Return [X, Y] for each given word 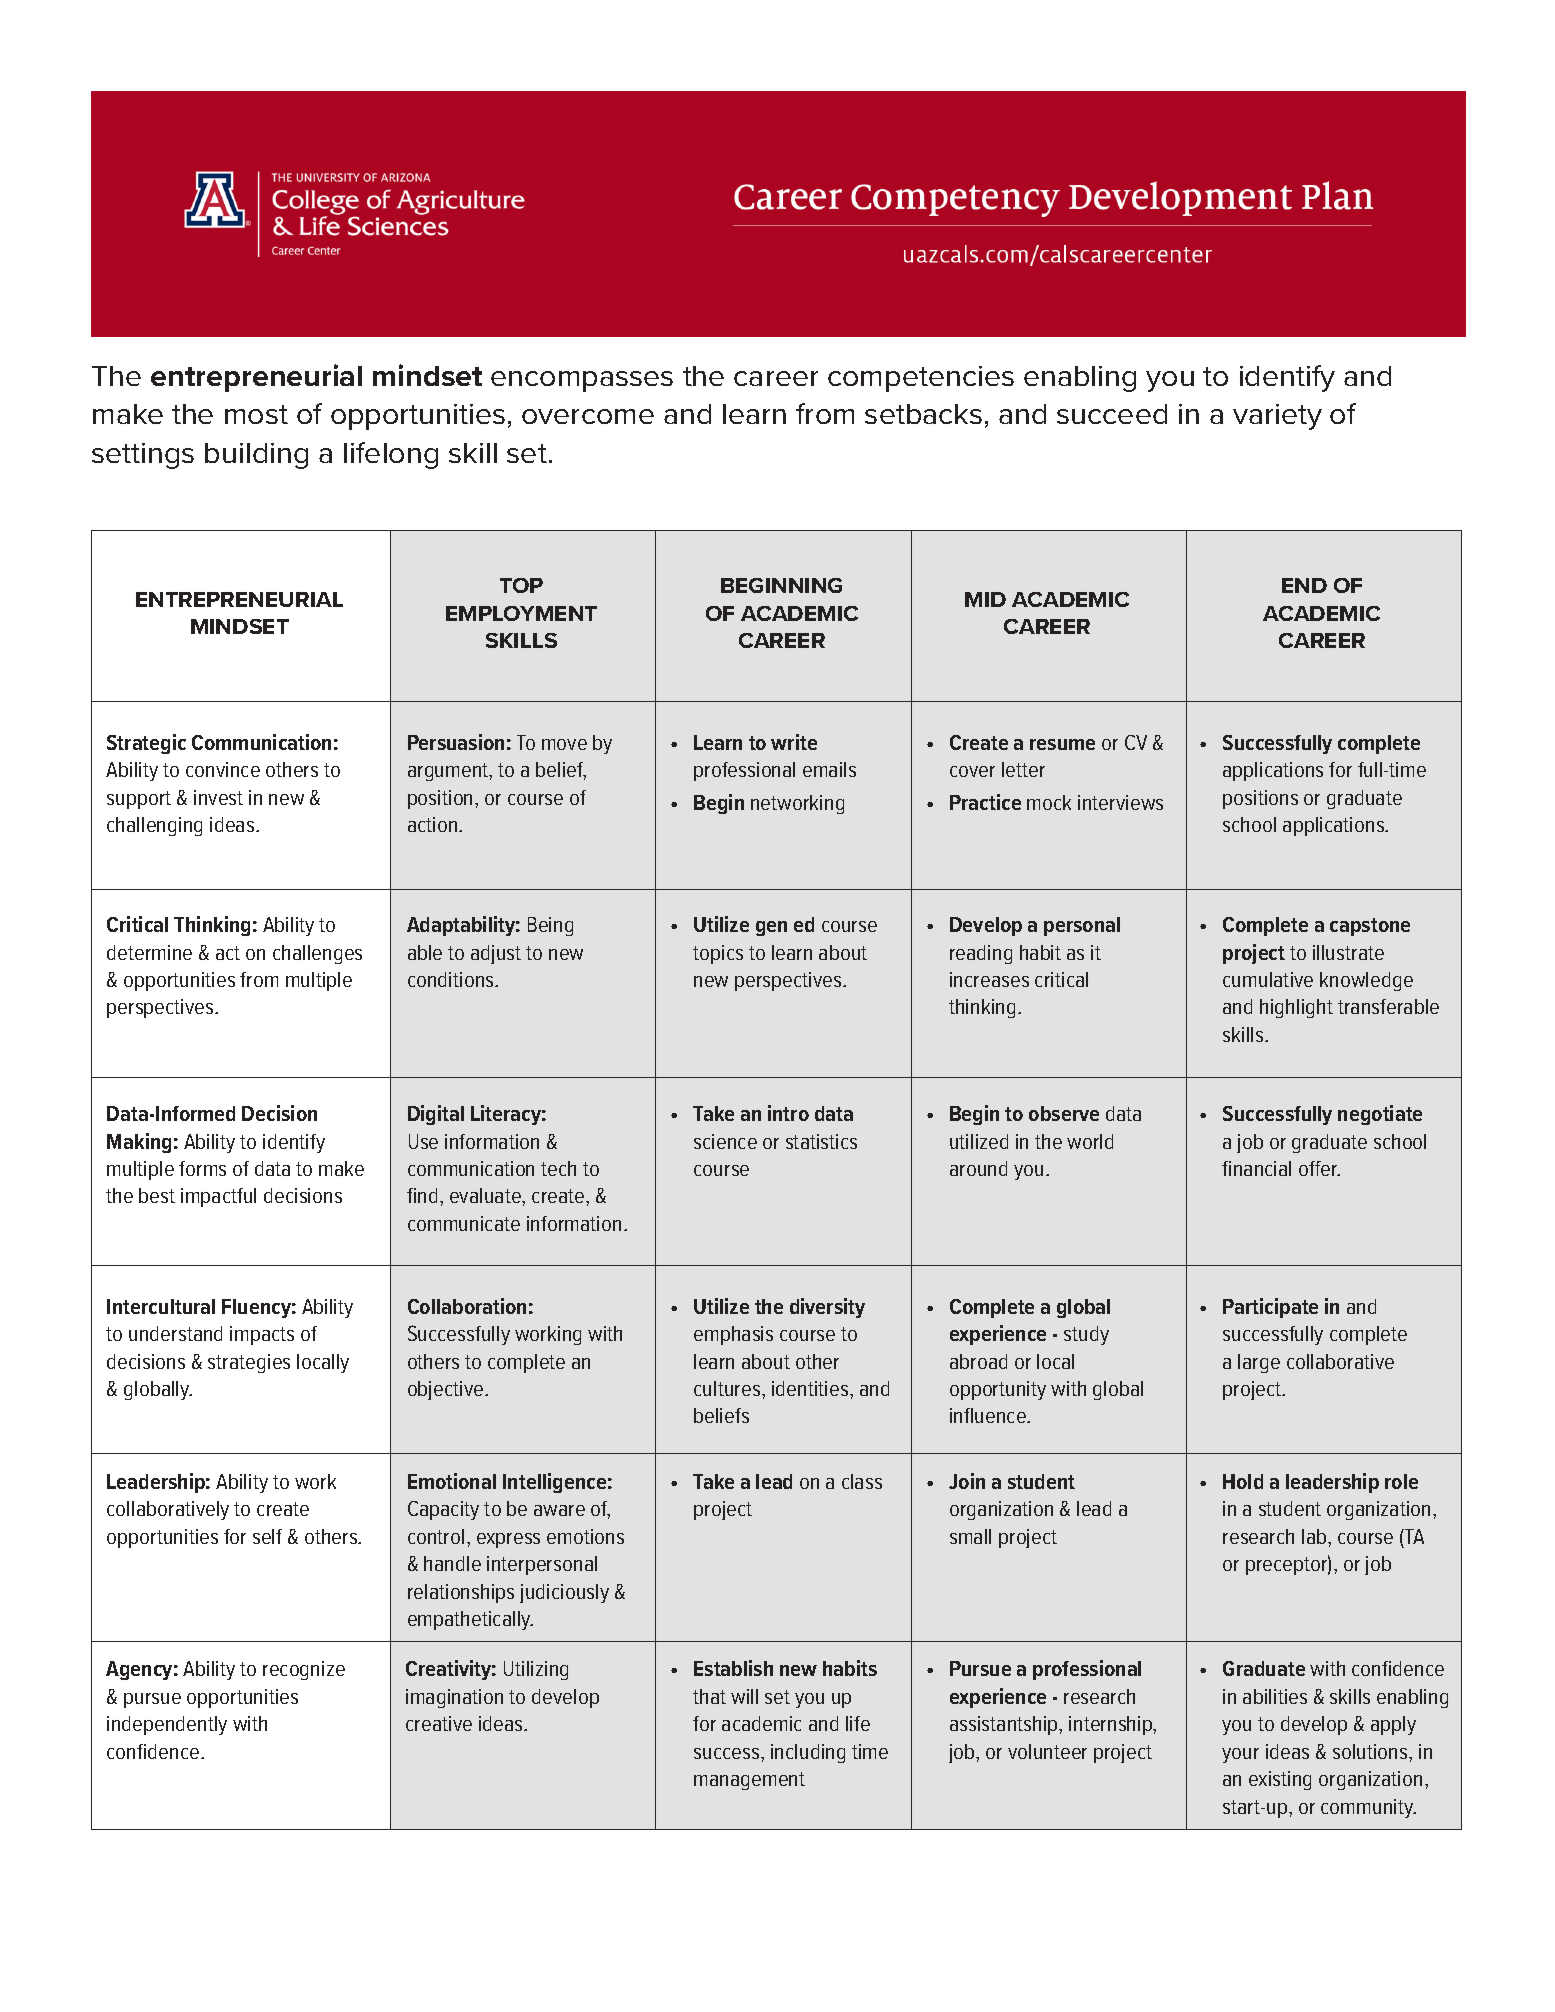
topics [718, 954]
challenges [317, 954]
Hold [1243, 1481]
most [256, 414]
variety [1277, 417]
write [794, 742]
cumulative [1268, 979]
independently [167, 1725]
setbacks [923, 414]
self [267, 1536]
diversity [827, 1308]
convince [223, 769]
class [862, 1481]
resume [1062, 744]
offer [1319, 1168]
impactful [218, 1197]
